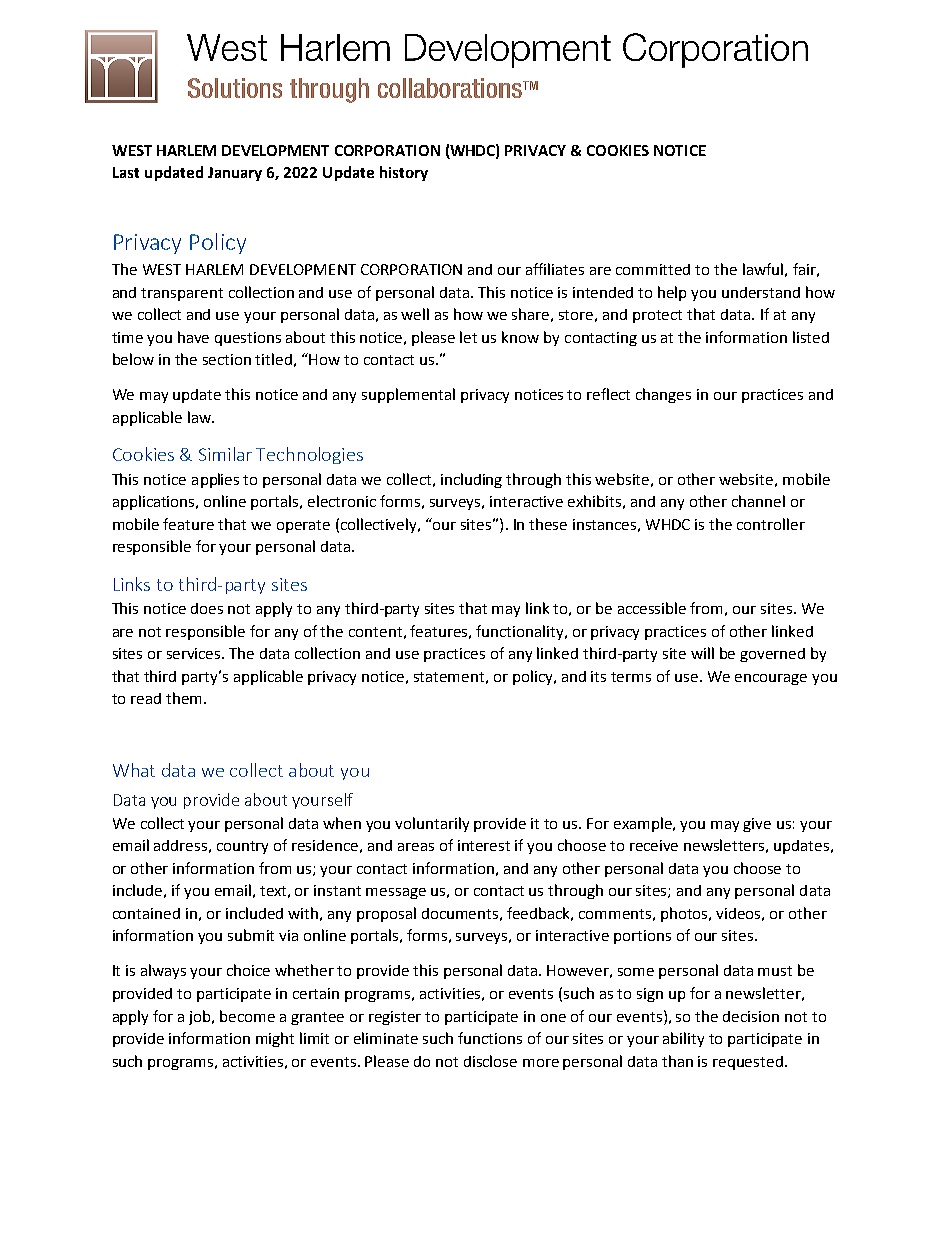 The width and height of the document is (952, 1233). What do you see at coordinates (653, 269) in the document?
I see `committed` at bounding box center [653, 269].
